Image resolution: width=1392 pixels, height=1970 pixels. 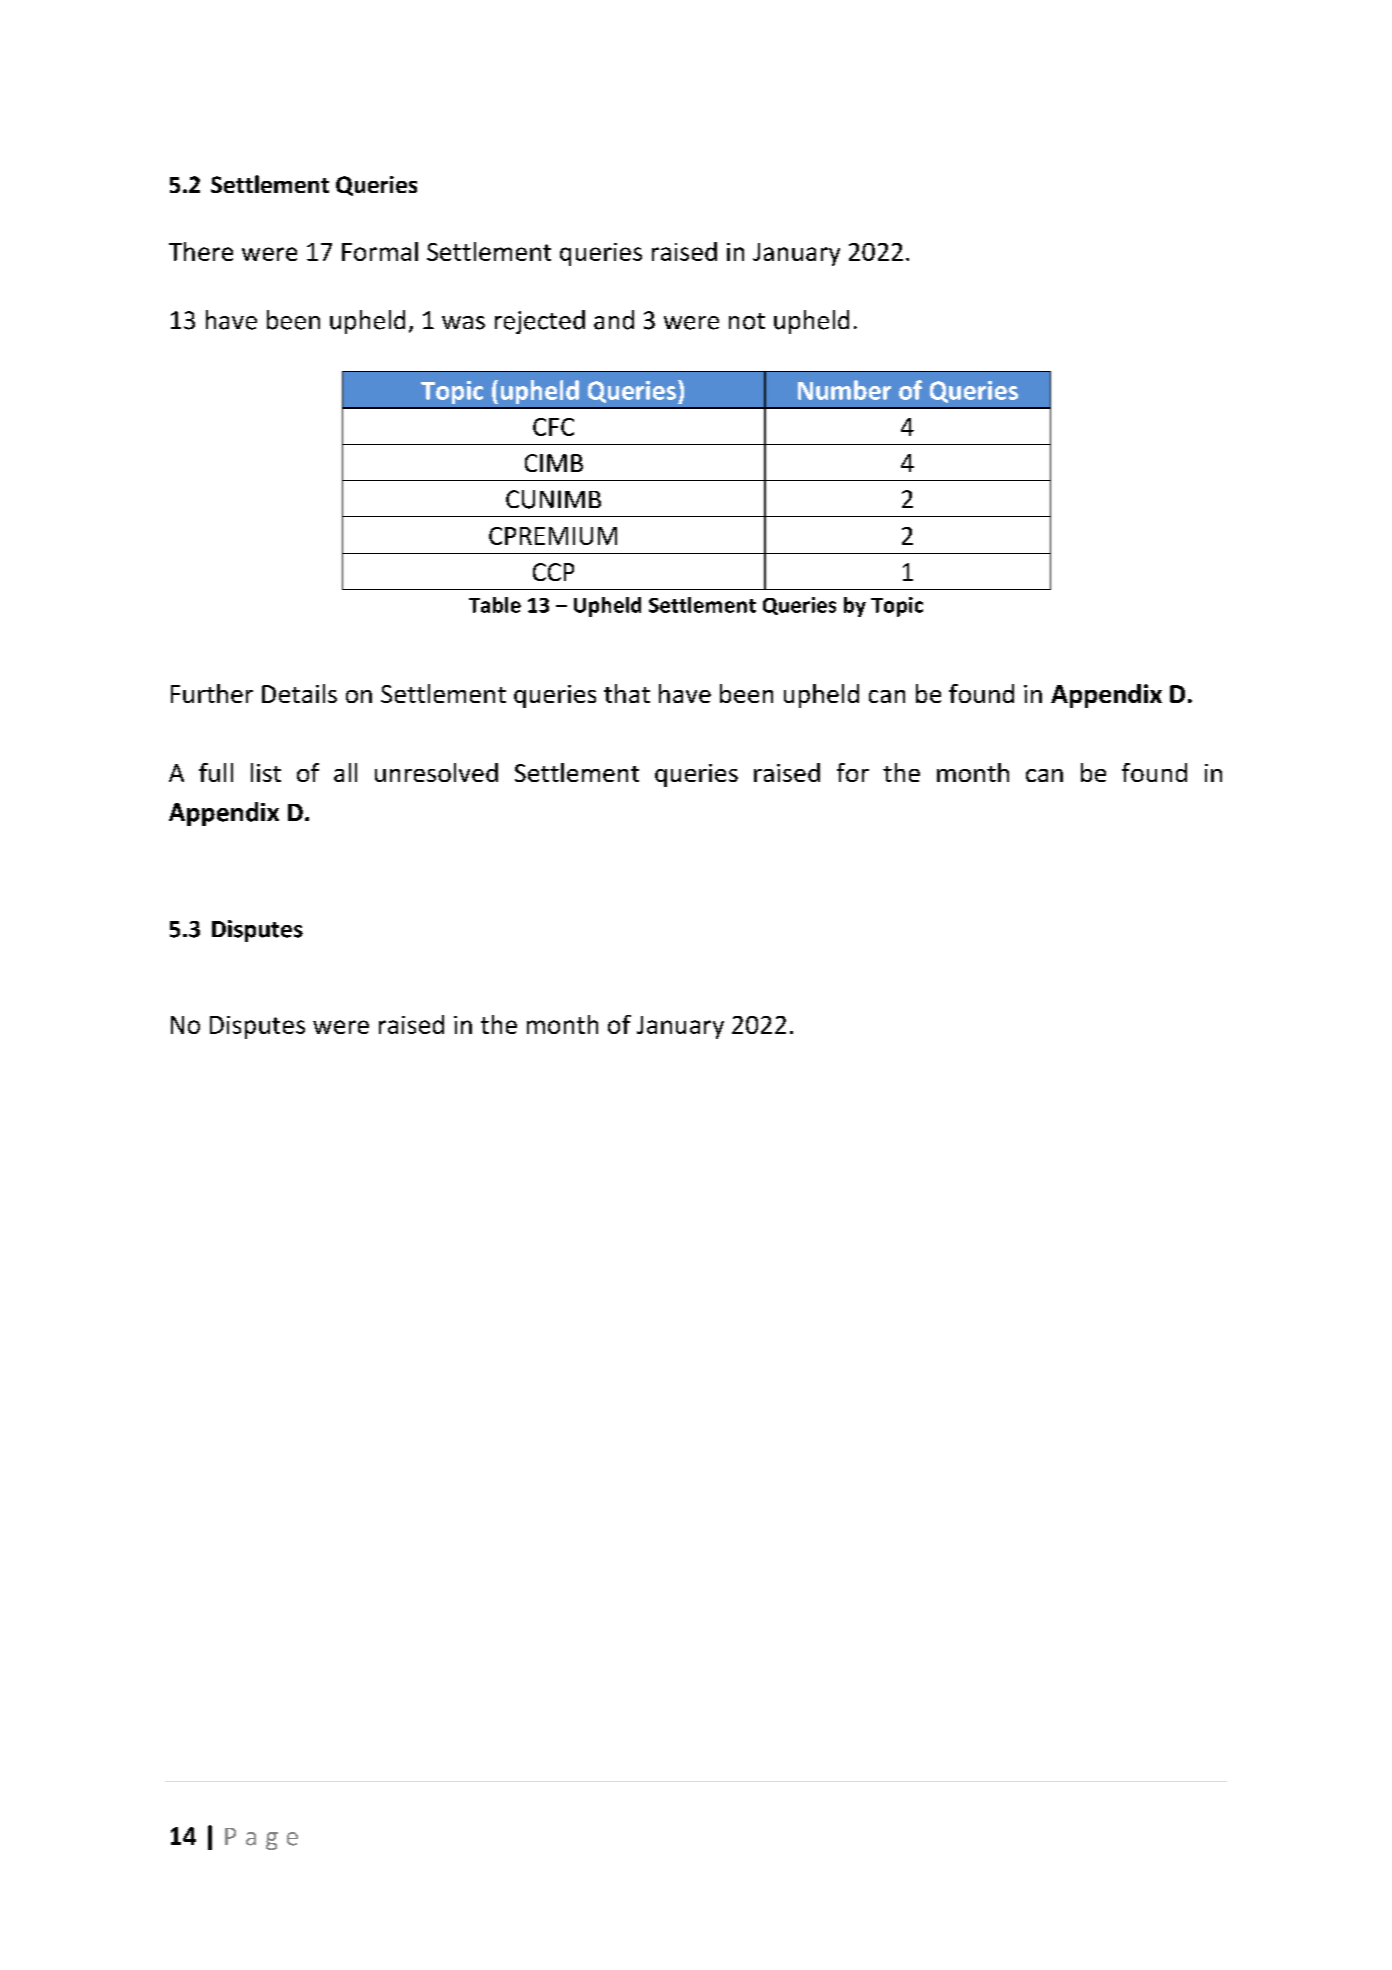 I want to click on There, so click(x=201, y=251).
